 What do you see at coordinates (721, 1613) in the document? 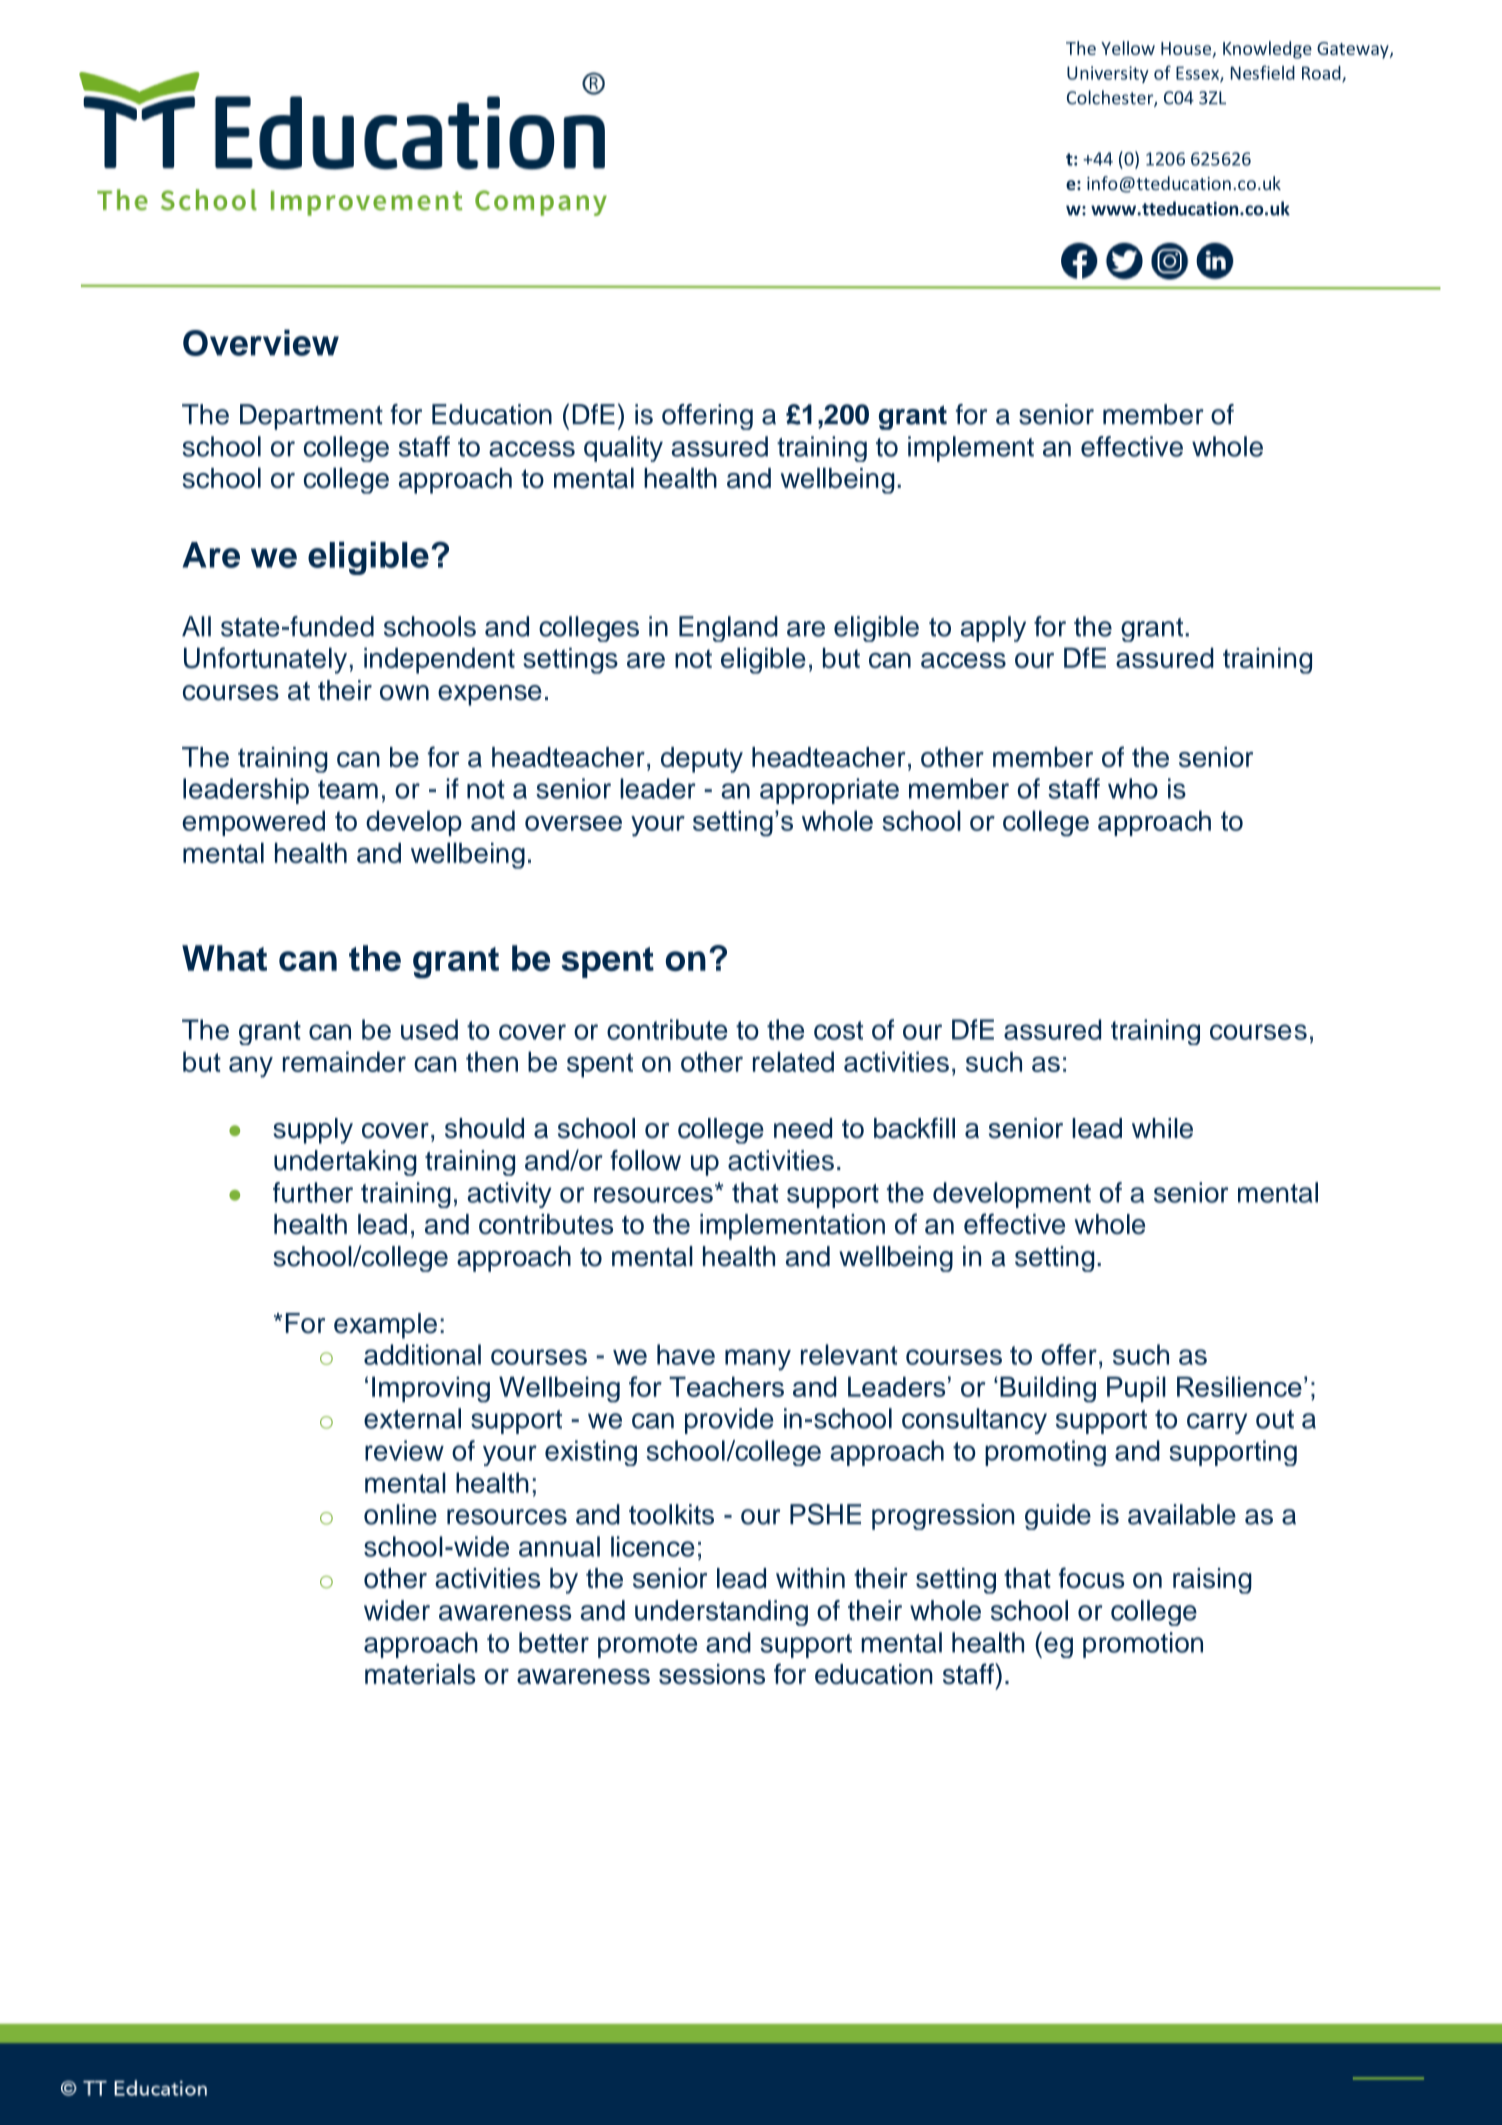
I see `understanding` at bounding box center [721, 1613].
